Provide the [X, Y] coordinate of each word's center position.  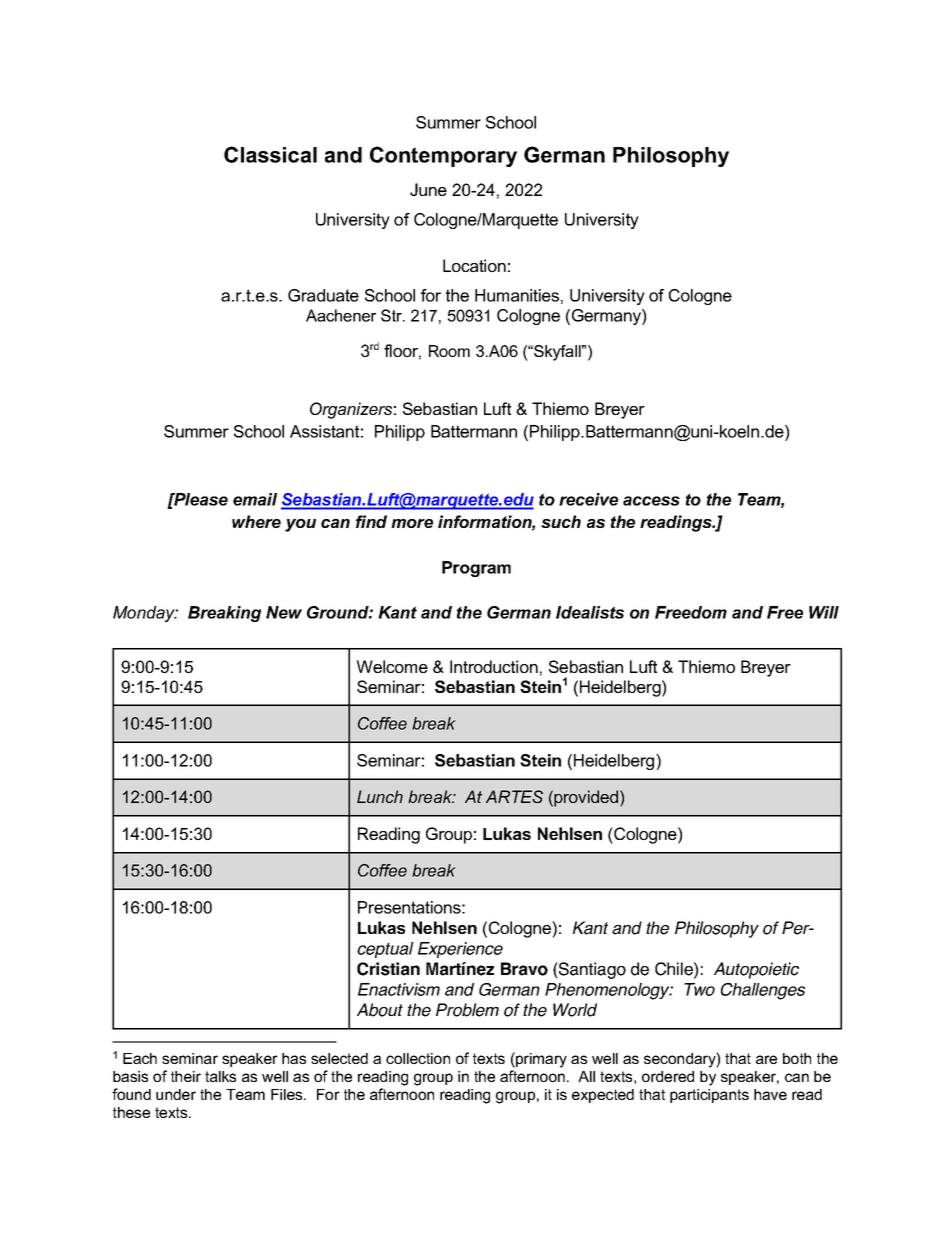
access [651, 501]
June [428, 189]
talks [220, 1076]
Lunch [380, 796]
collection [418, 1058]
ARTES [514, 796]
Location [474, 265]
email [255, 499]
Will [824, 612]
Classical [270, 154]
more [412, 523]
